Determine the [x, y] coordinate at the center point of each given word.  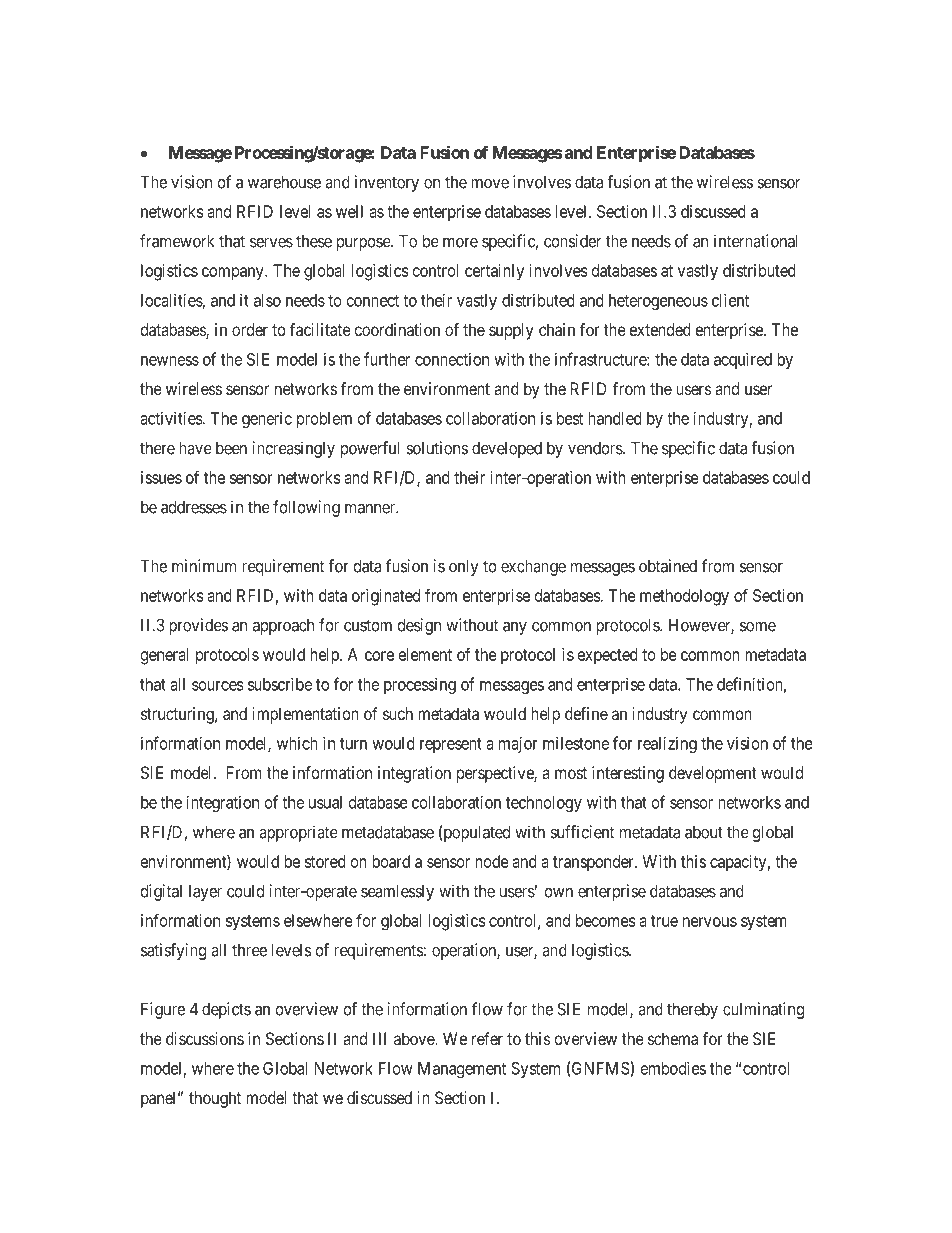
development [713, 774]
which [297, 743]
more [460, 242]
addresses [194, 507]
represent [451, 745]
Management [462, 1070]
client [730, 300]
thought [215, 1099]
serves [271, 243]
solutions [437, 448]
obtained [668, 566]
